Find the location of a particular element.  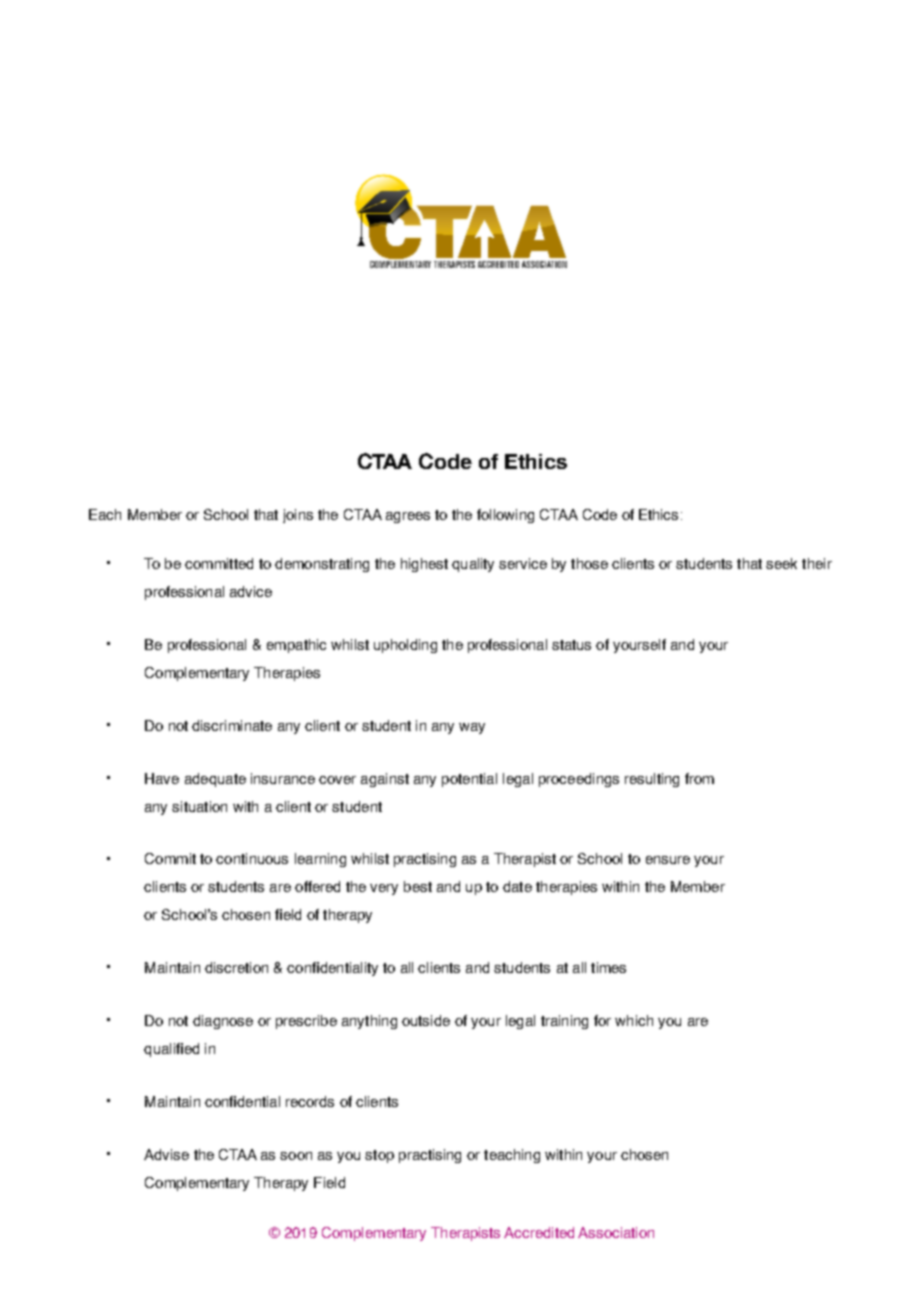

diagnose is located at coordinates (223, 1022).
